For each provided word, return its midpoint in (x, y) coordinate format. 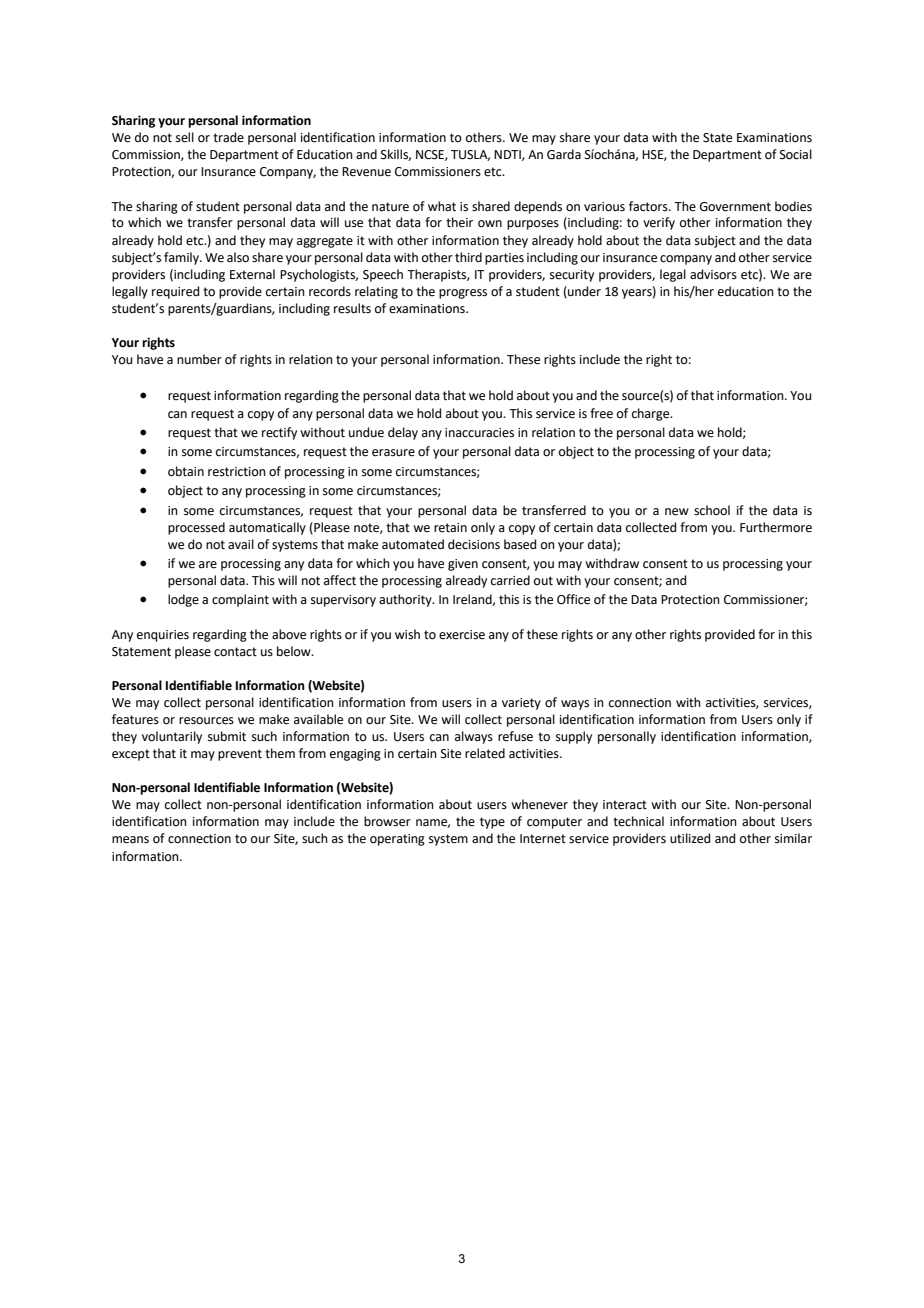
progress (463, 294)
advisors (713, 274)
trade (228, 137)
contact (235, 652)
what (442, 206)
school (712, 510)
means (130, 840)
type (492, 823)
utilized (690, 838)
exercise (462, 635)
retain (450, 528)
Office (573, 599)
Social (796, 154)
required (175, 292)
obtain (186, 471)
